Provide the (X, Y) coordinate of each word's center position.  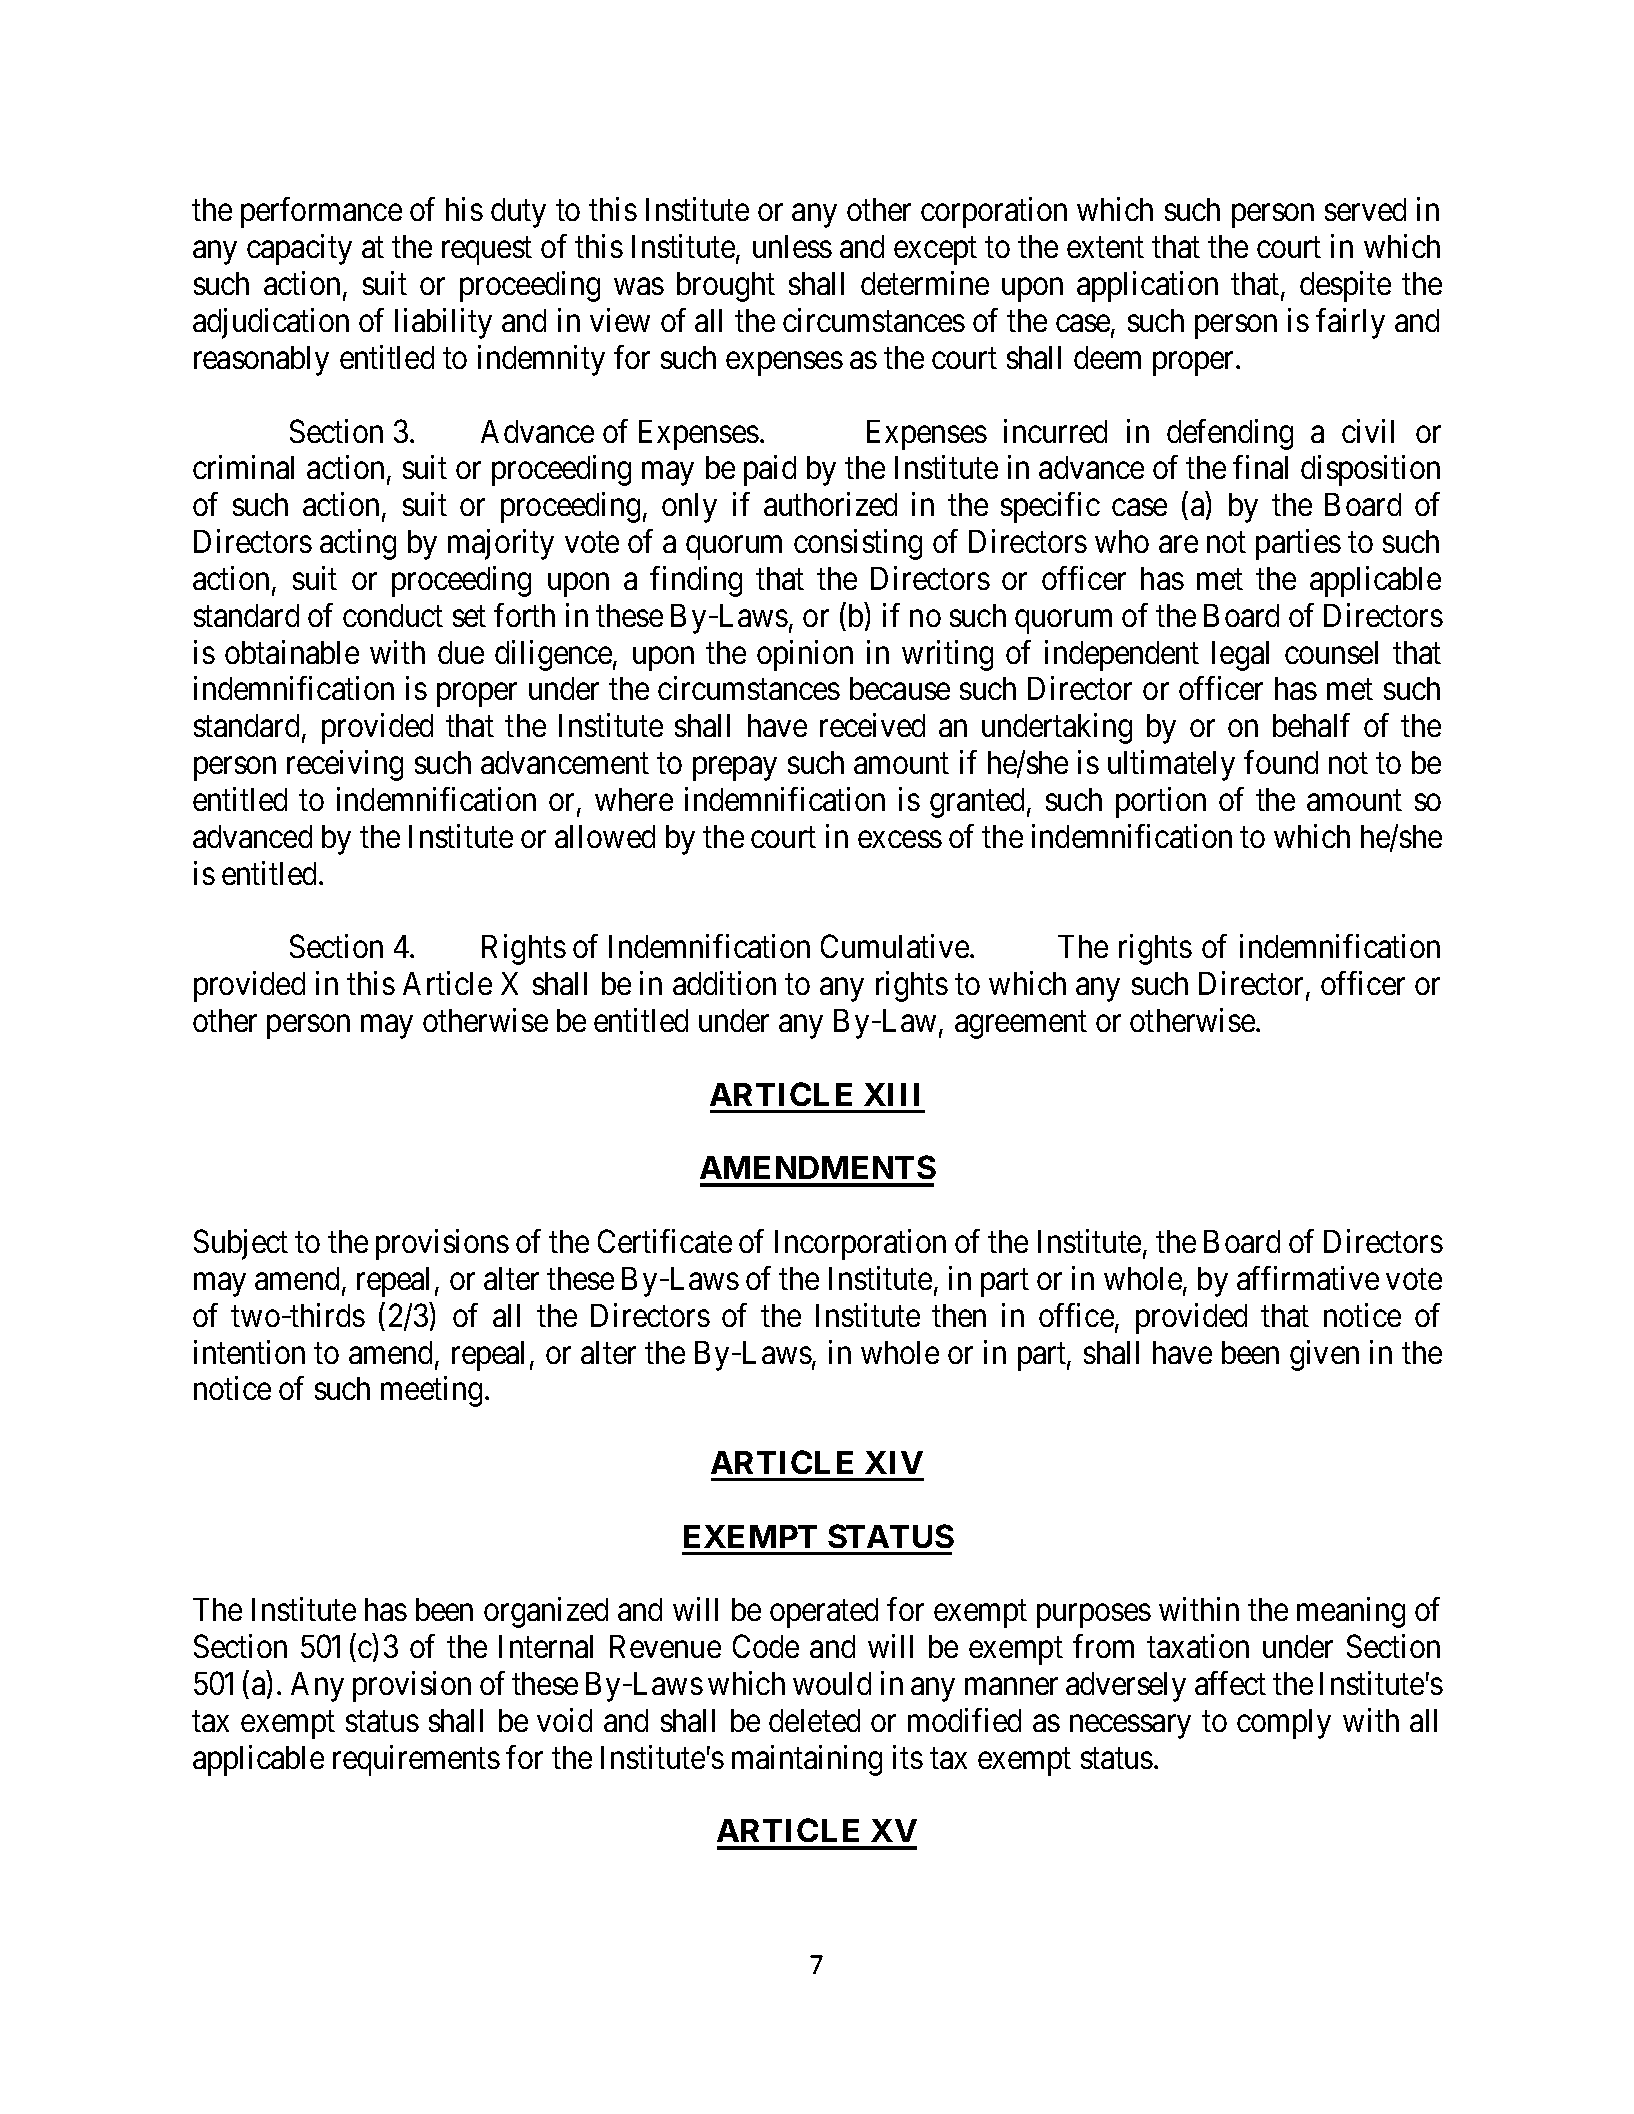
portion (1161, 802)
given (1324, 1355)
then (959, 1315)
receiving (345, 765)
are (1178, 544)
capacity (299, 250)
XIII (891, 1094)
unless (792, 246)
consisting (858, 544)
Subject (241, 1244)
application (1147, 286)
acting (358, 544)
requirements (416, 1760)
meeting (431, 1392)
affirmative (1308, 1278)
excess (900, 839)
